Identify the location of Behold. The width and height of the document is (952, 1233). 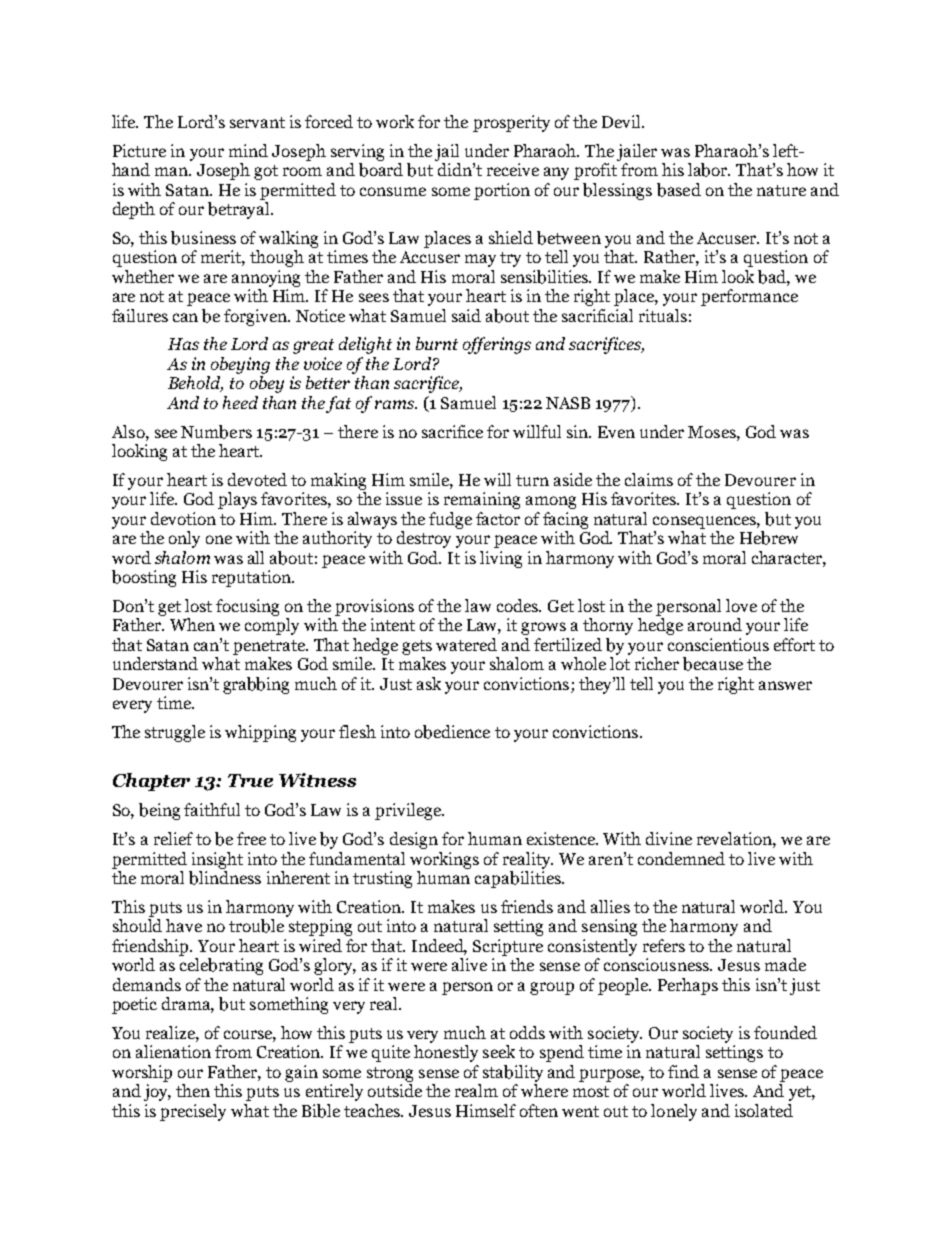
(195, 384).
